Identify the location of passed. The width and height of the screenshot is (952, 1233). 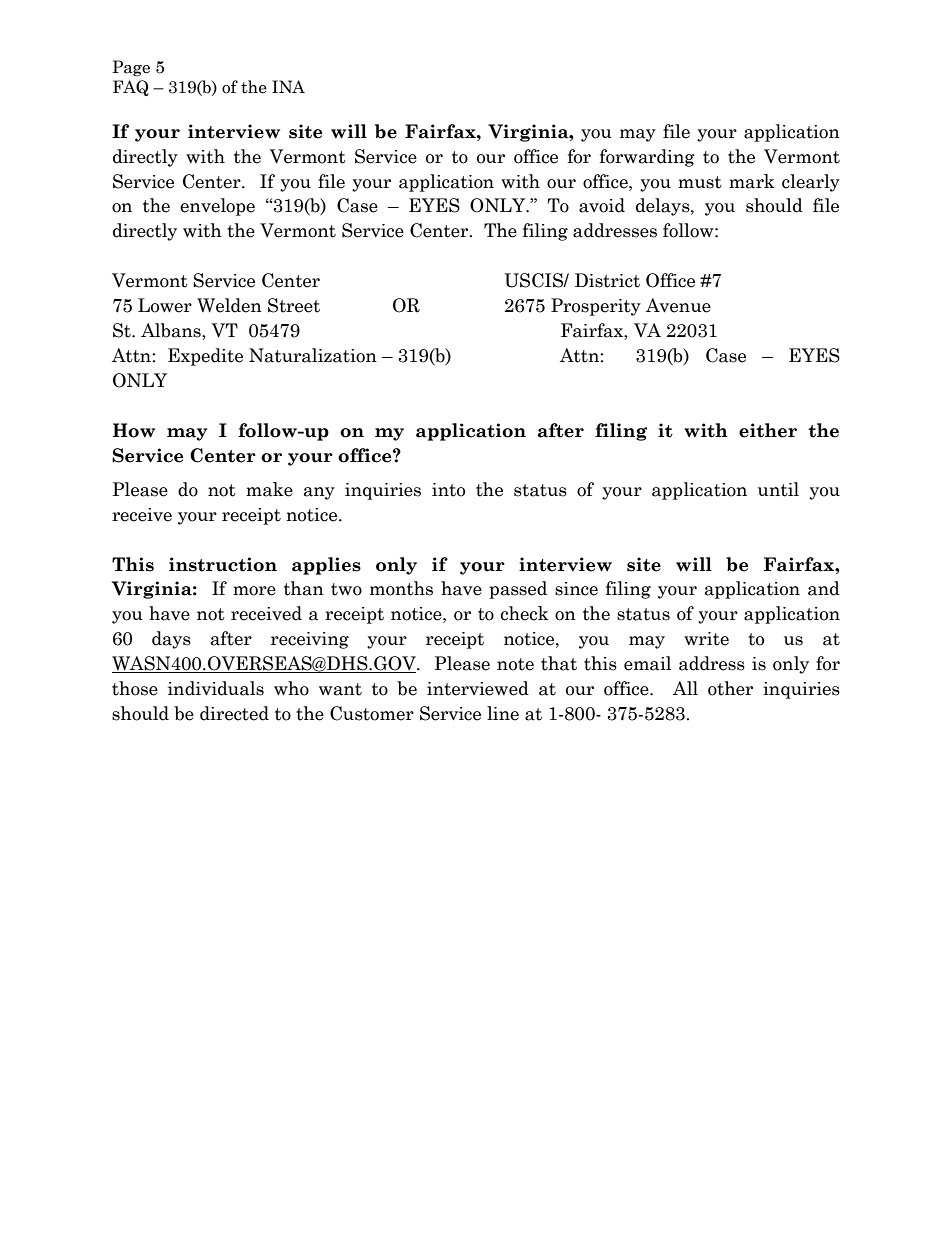
(518, 590).
